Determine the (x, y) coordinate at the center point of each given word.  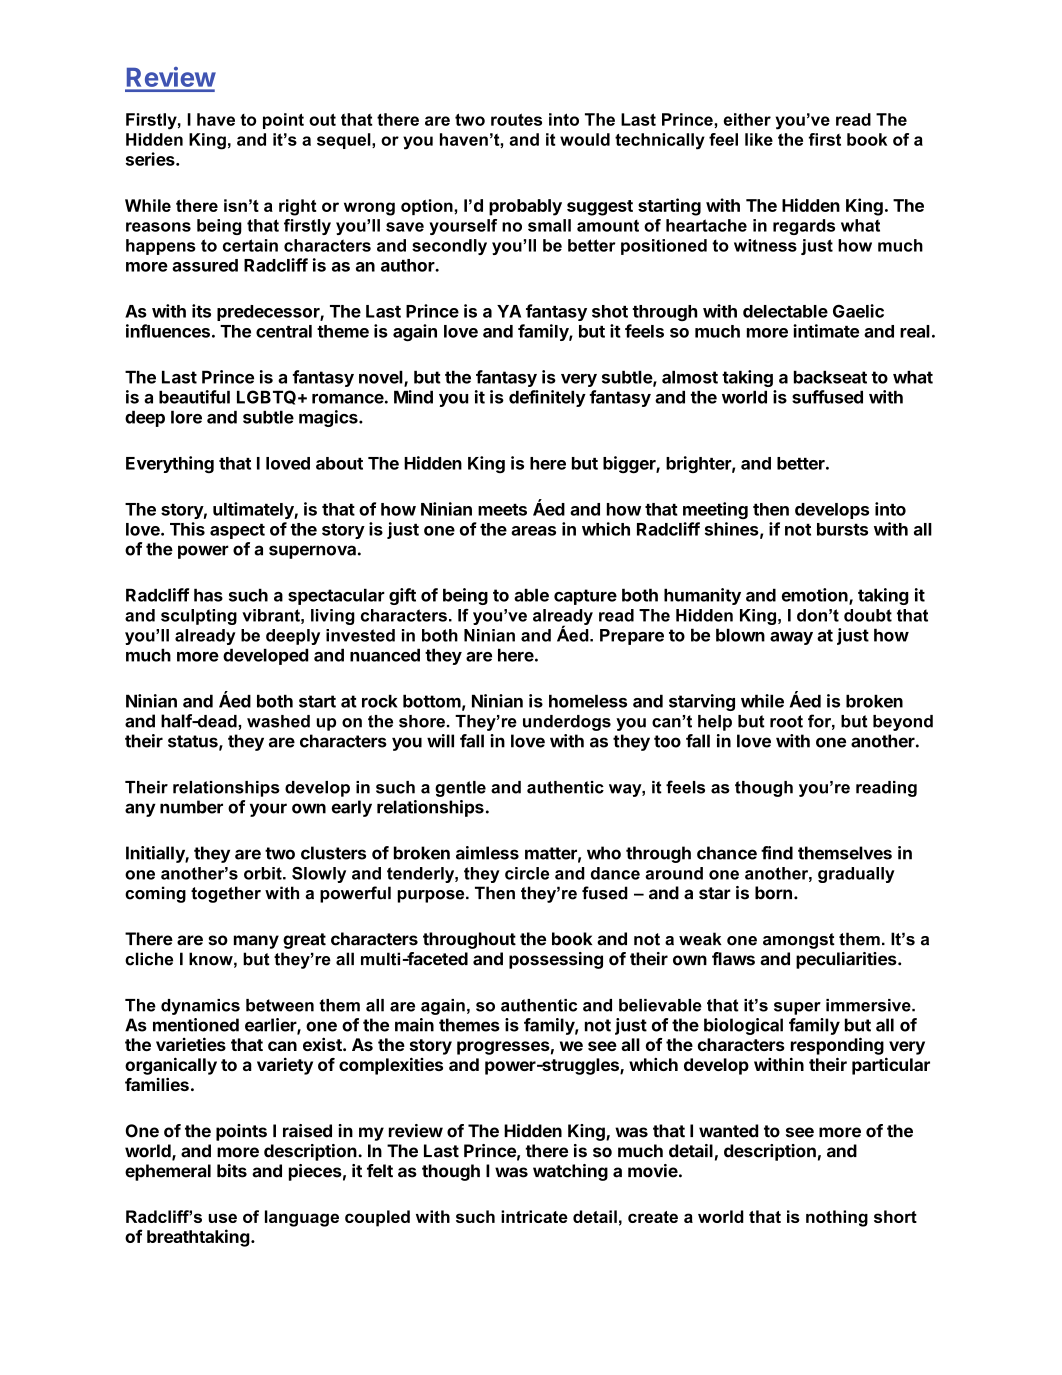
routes (516, 119)
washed (278, 721)
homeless (588, 701)
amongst (799, 941)
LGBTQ (266, 397)
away (791, 638)
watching (570, 1172)
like (759, 139)
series (151, 159)
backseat (830, 377)
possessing (556, 960)
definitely (547, 398)
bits (232, 1171)
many (256, 942)
